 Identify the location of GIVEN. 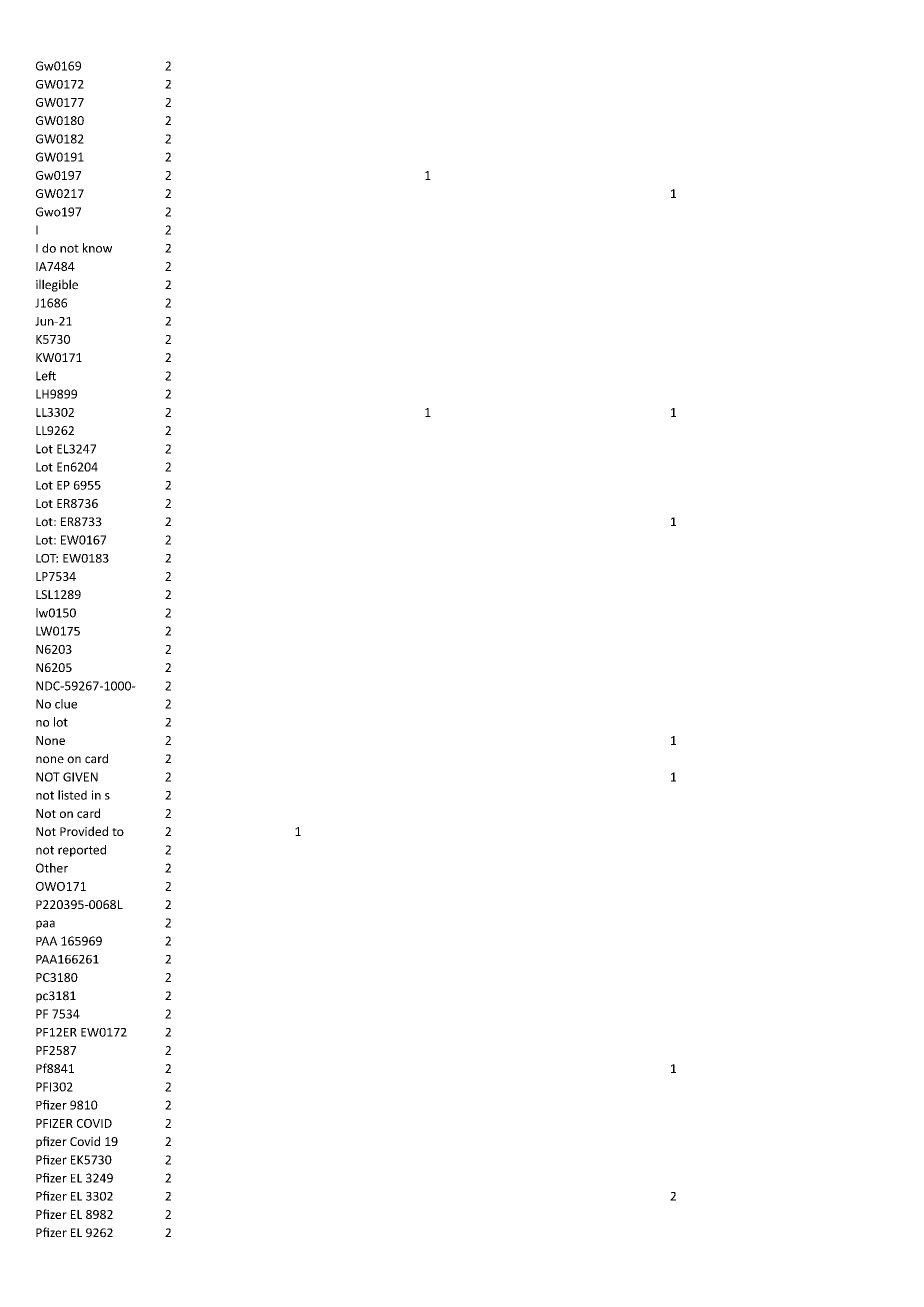
(80, 777).
